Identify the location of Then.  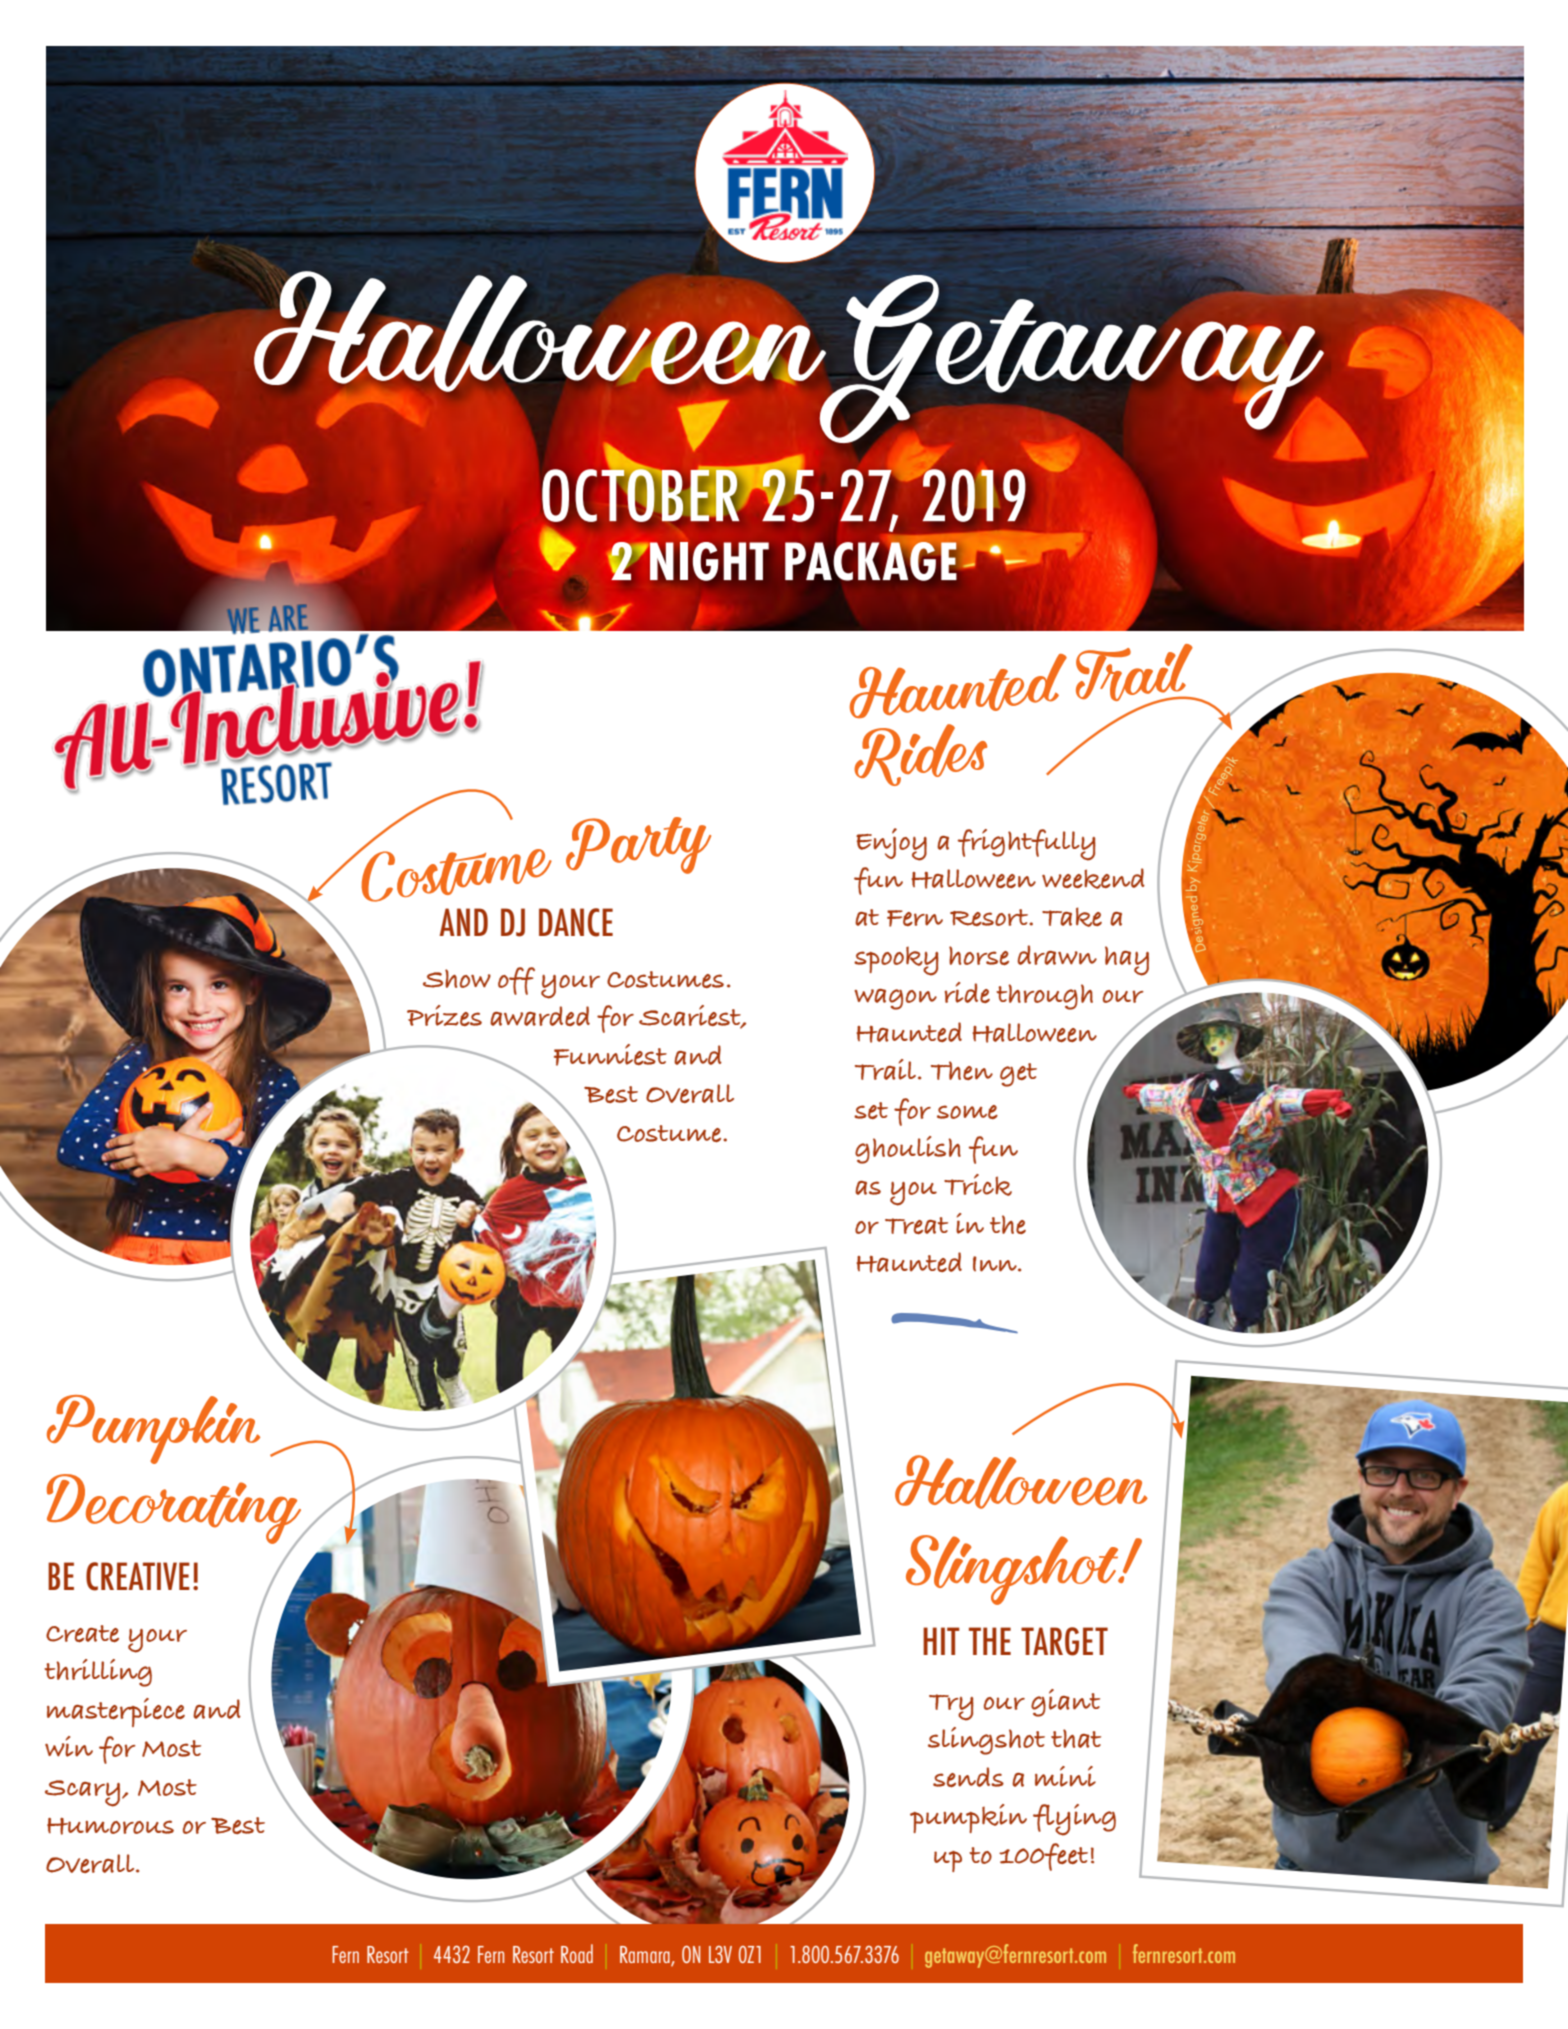
(962, 1070).
